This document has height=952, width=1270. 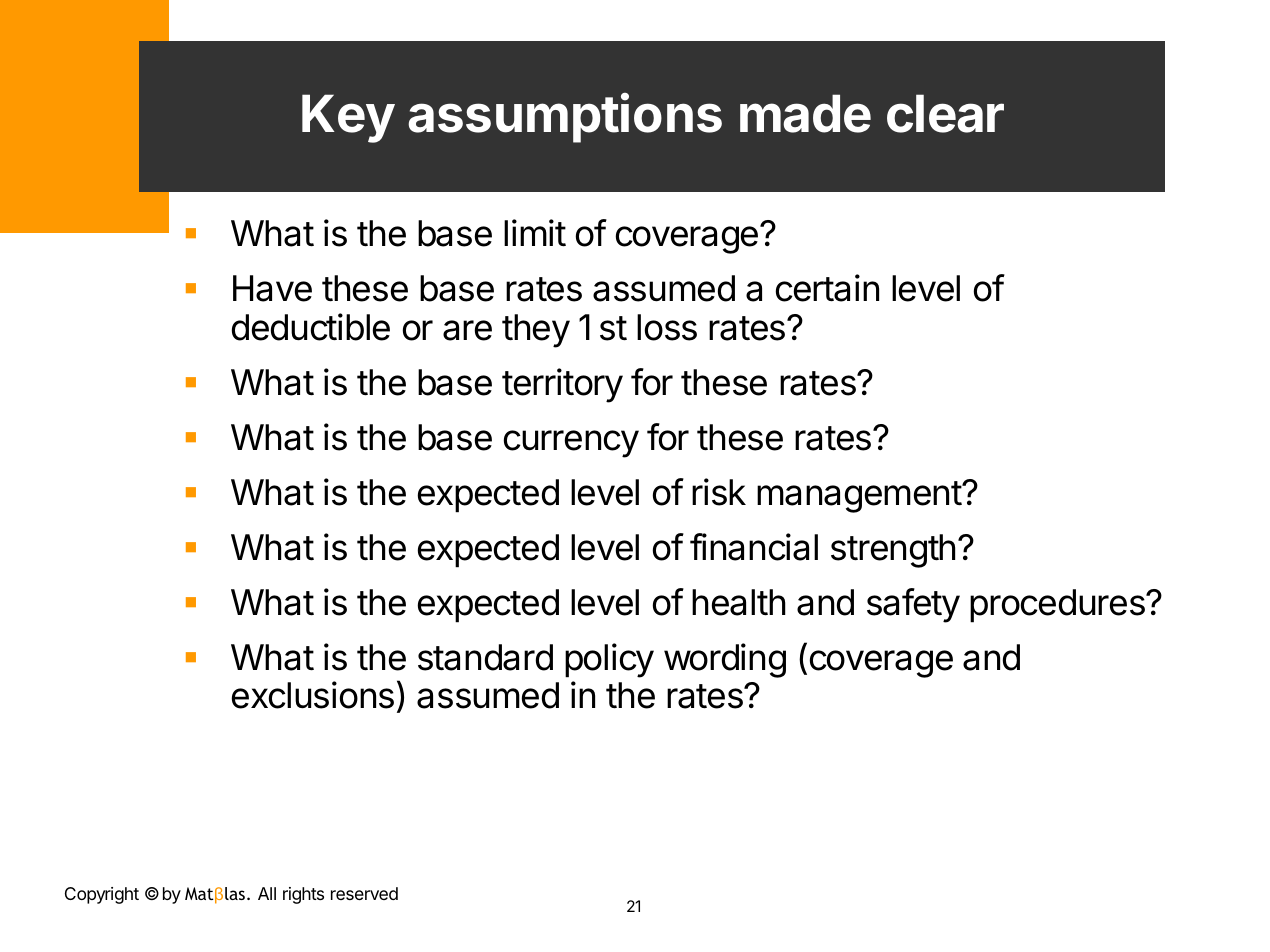 What do you see at coordinates (725, 660) in the document?
I see `wording` at bounding box center [725, 660].
